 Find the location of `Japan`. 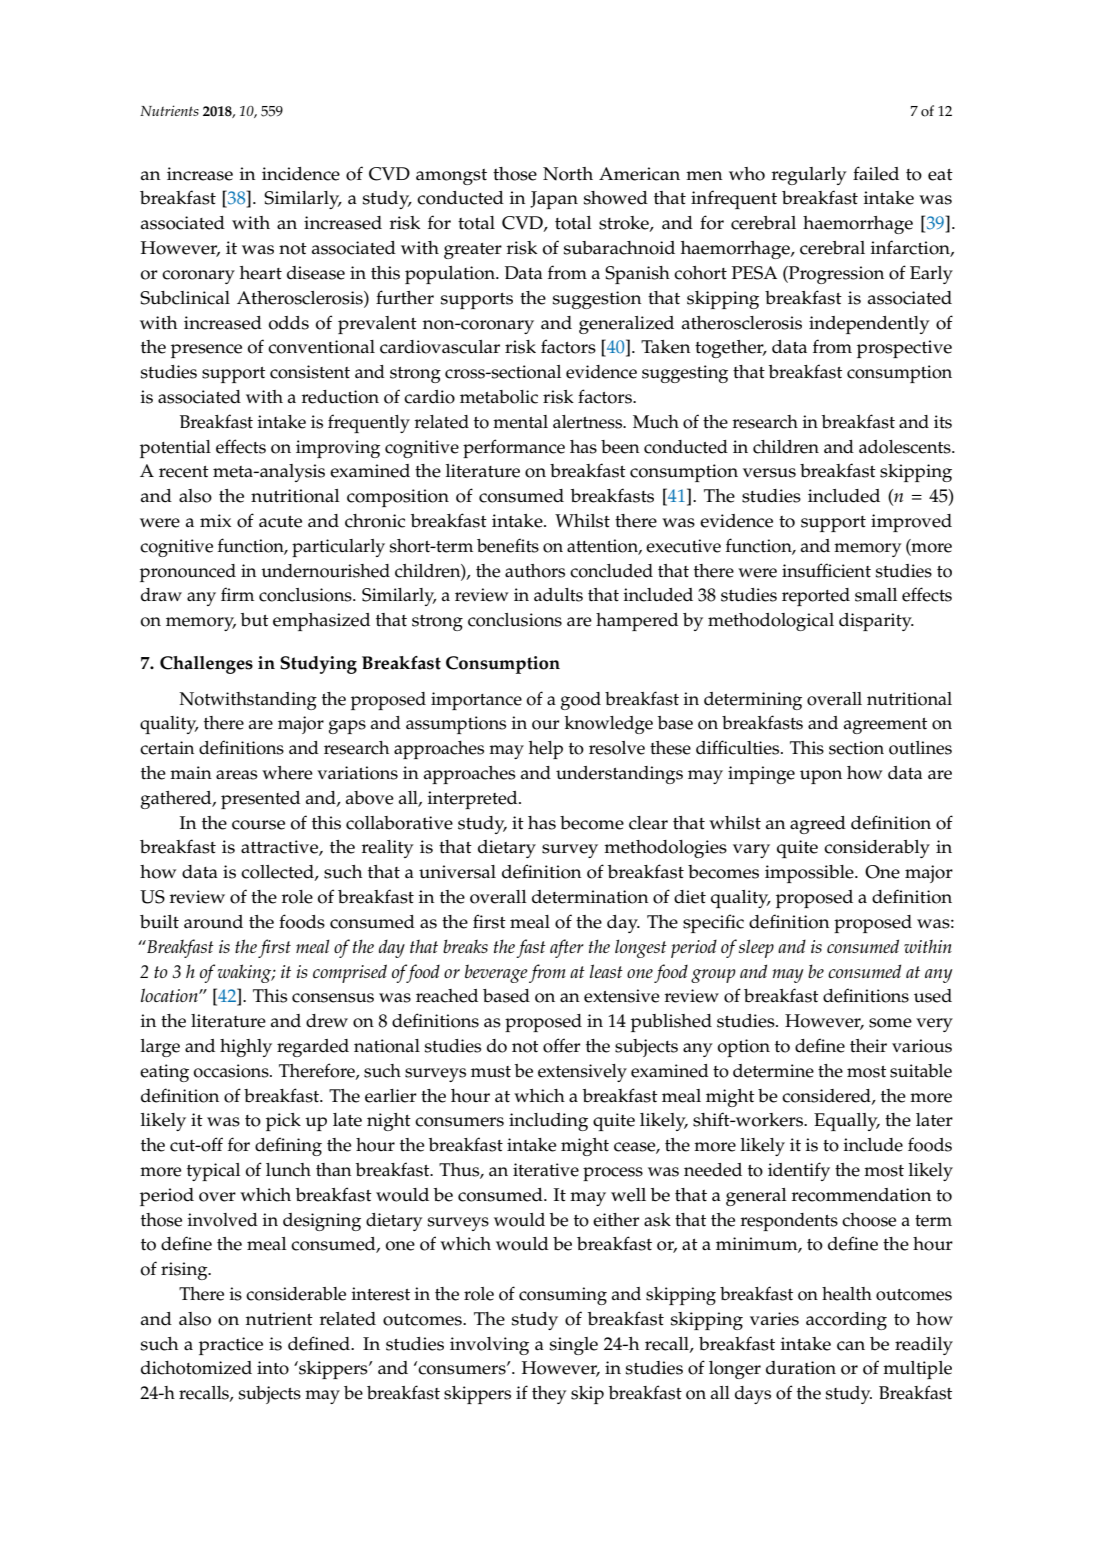

Japan is located at coordinates (554, 200).
